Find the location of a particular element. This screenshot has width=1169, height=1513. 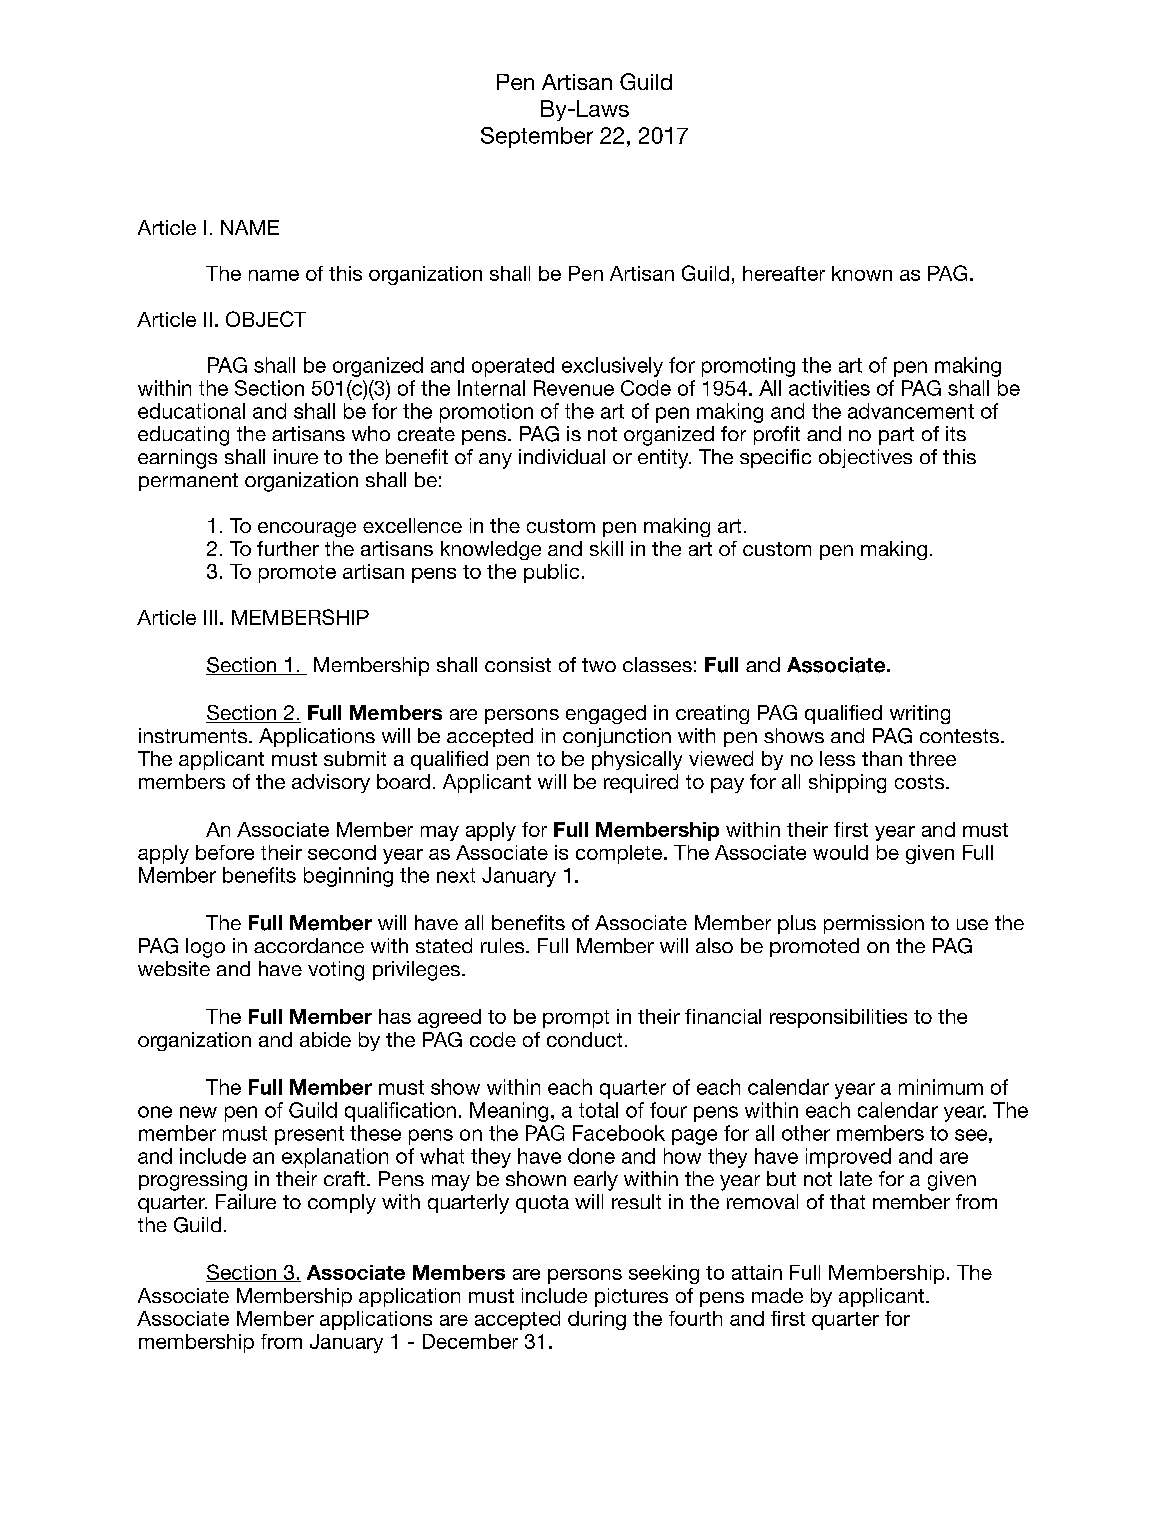

conjunction is located at coordinates (617, 737).
